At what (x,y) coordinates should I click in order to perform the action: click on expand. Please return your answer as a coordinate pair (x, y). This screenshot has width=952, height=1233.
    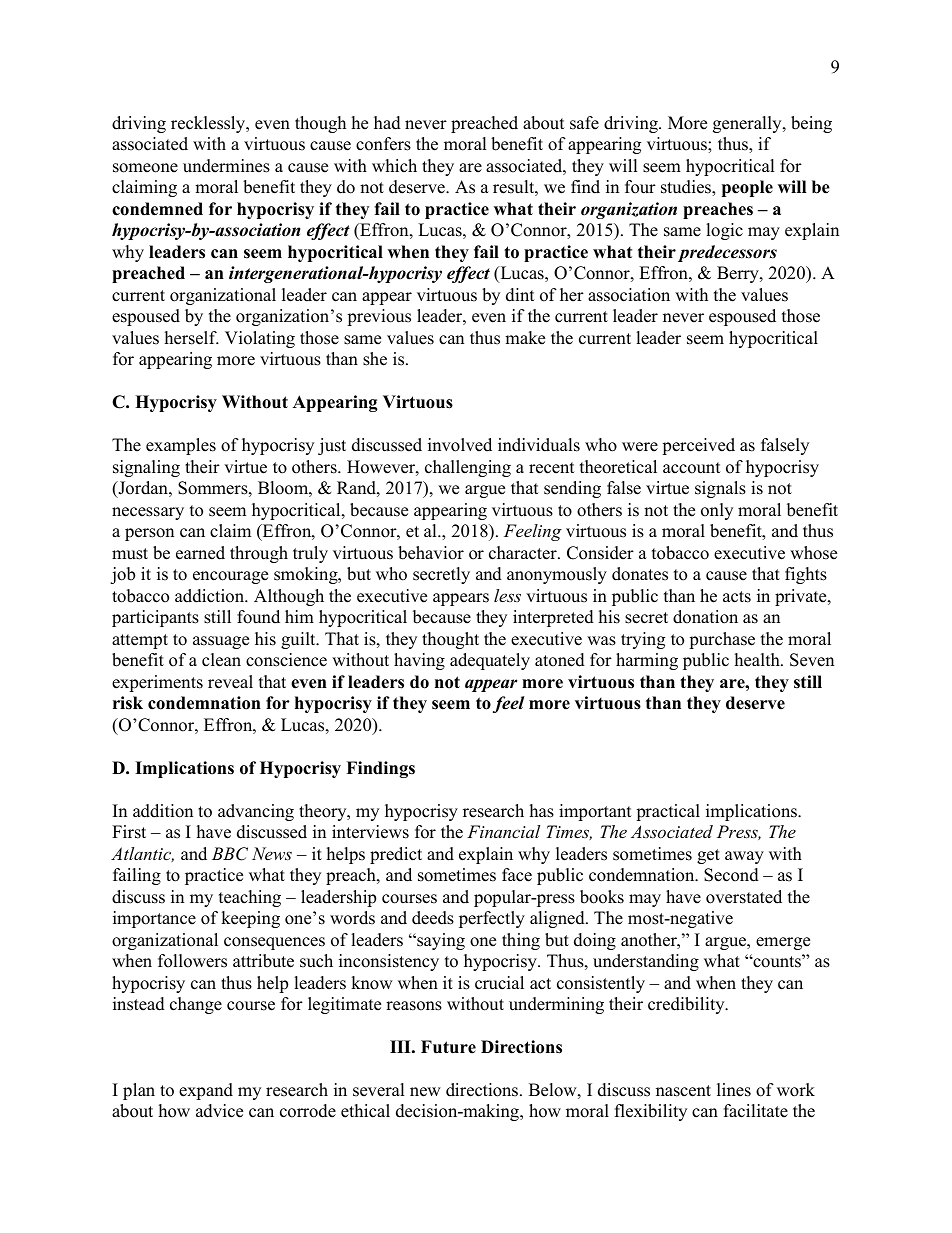
    Looking at the image, I should click on (206, 1091).
